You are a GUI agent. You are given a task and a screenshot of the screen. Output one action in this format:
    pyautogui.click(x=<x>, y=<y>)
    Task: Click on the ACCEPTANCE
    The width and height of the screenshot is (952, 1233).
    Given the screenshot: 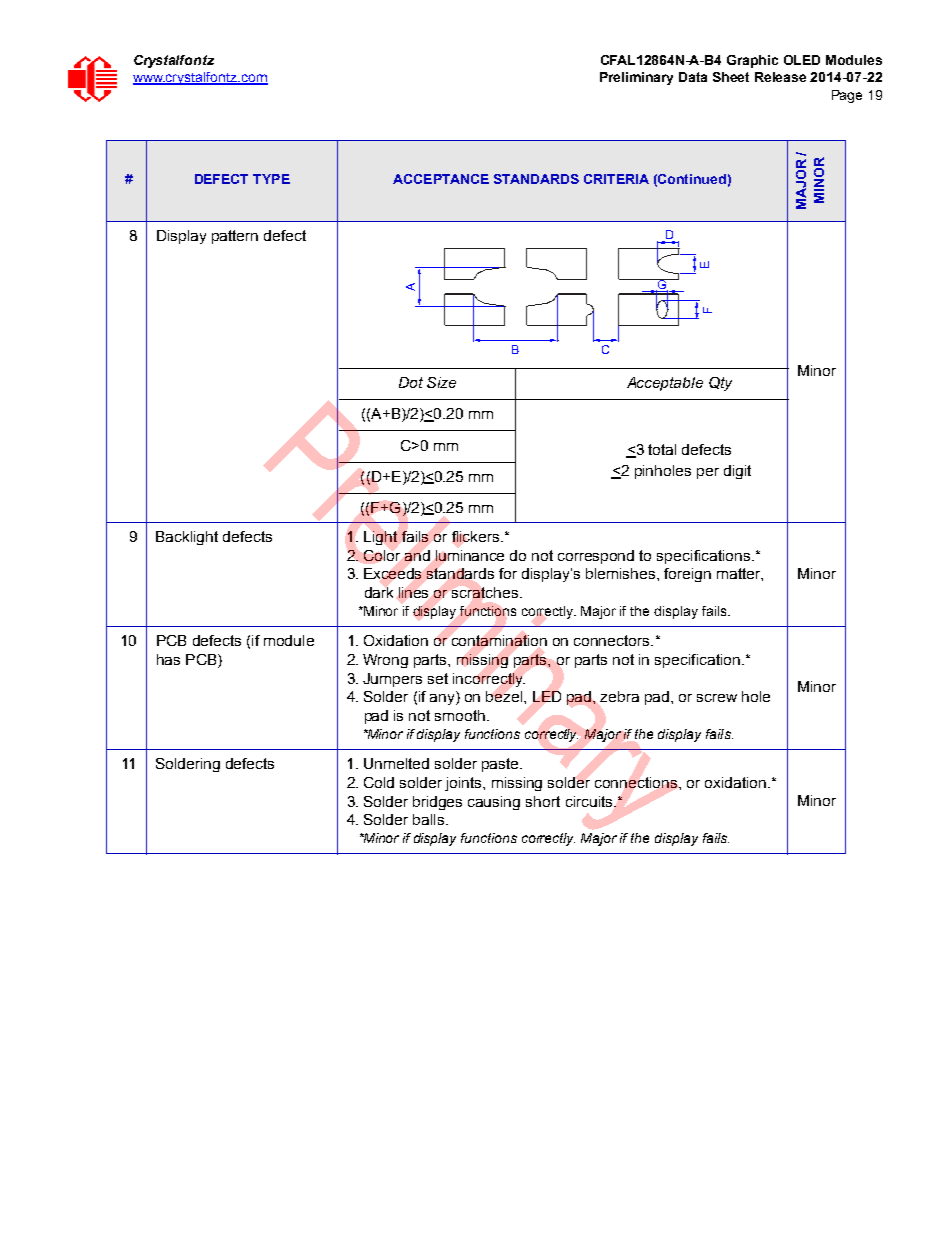 What is the action you would take?
    pyautogui.click(x=441, y=179)
